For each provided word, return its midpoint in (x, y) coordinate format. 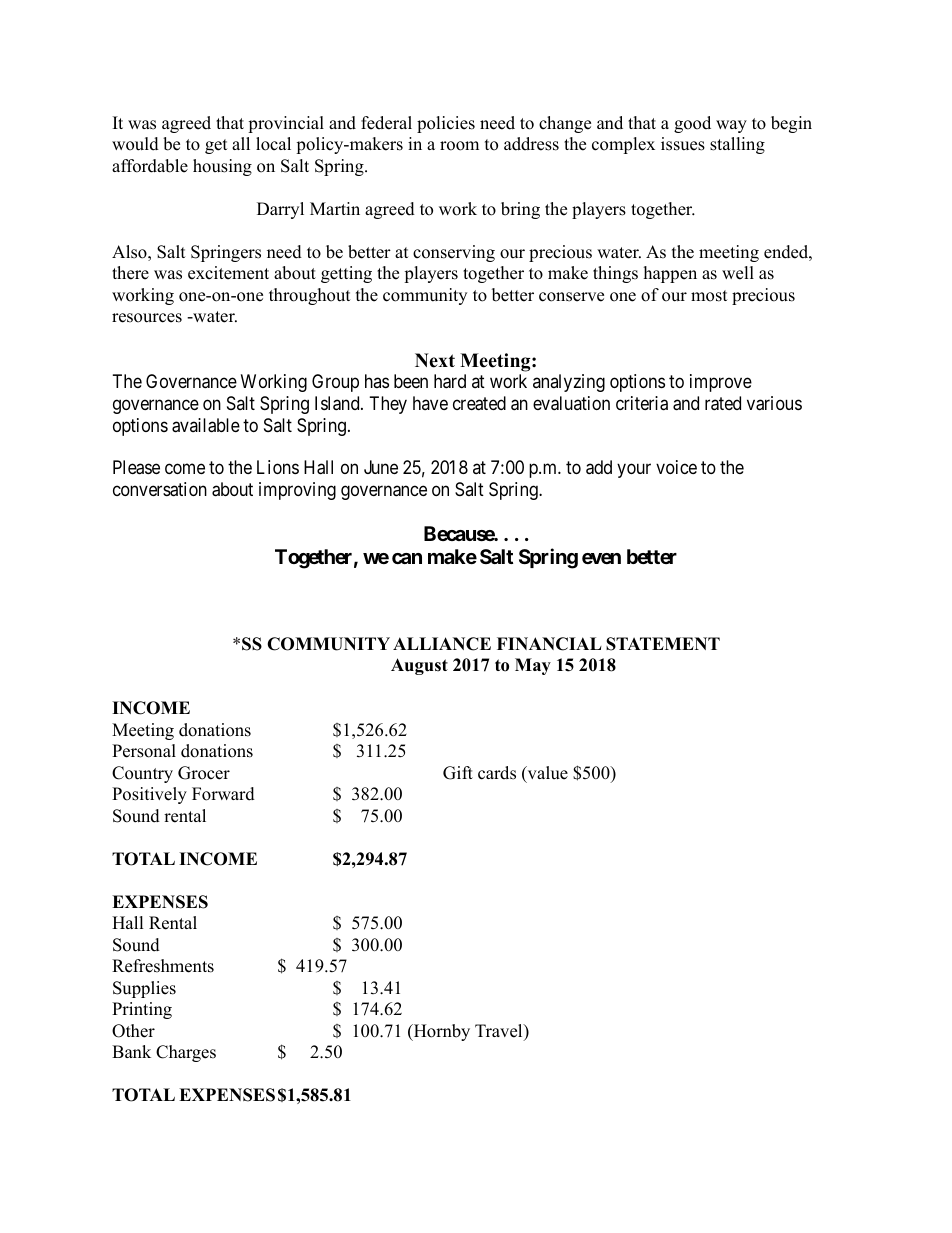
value (546, 774)
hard (450, 381)
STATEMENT (663, 644)
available (206, 425)
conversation (160, 489)
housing (222, 167)
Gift (458, 773)
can (407, 558)
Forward (223, 794)
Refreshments (163, 966)
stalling (737, 145)
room (459, 146)
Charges (186, 1053)
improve (721, 383)
